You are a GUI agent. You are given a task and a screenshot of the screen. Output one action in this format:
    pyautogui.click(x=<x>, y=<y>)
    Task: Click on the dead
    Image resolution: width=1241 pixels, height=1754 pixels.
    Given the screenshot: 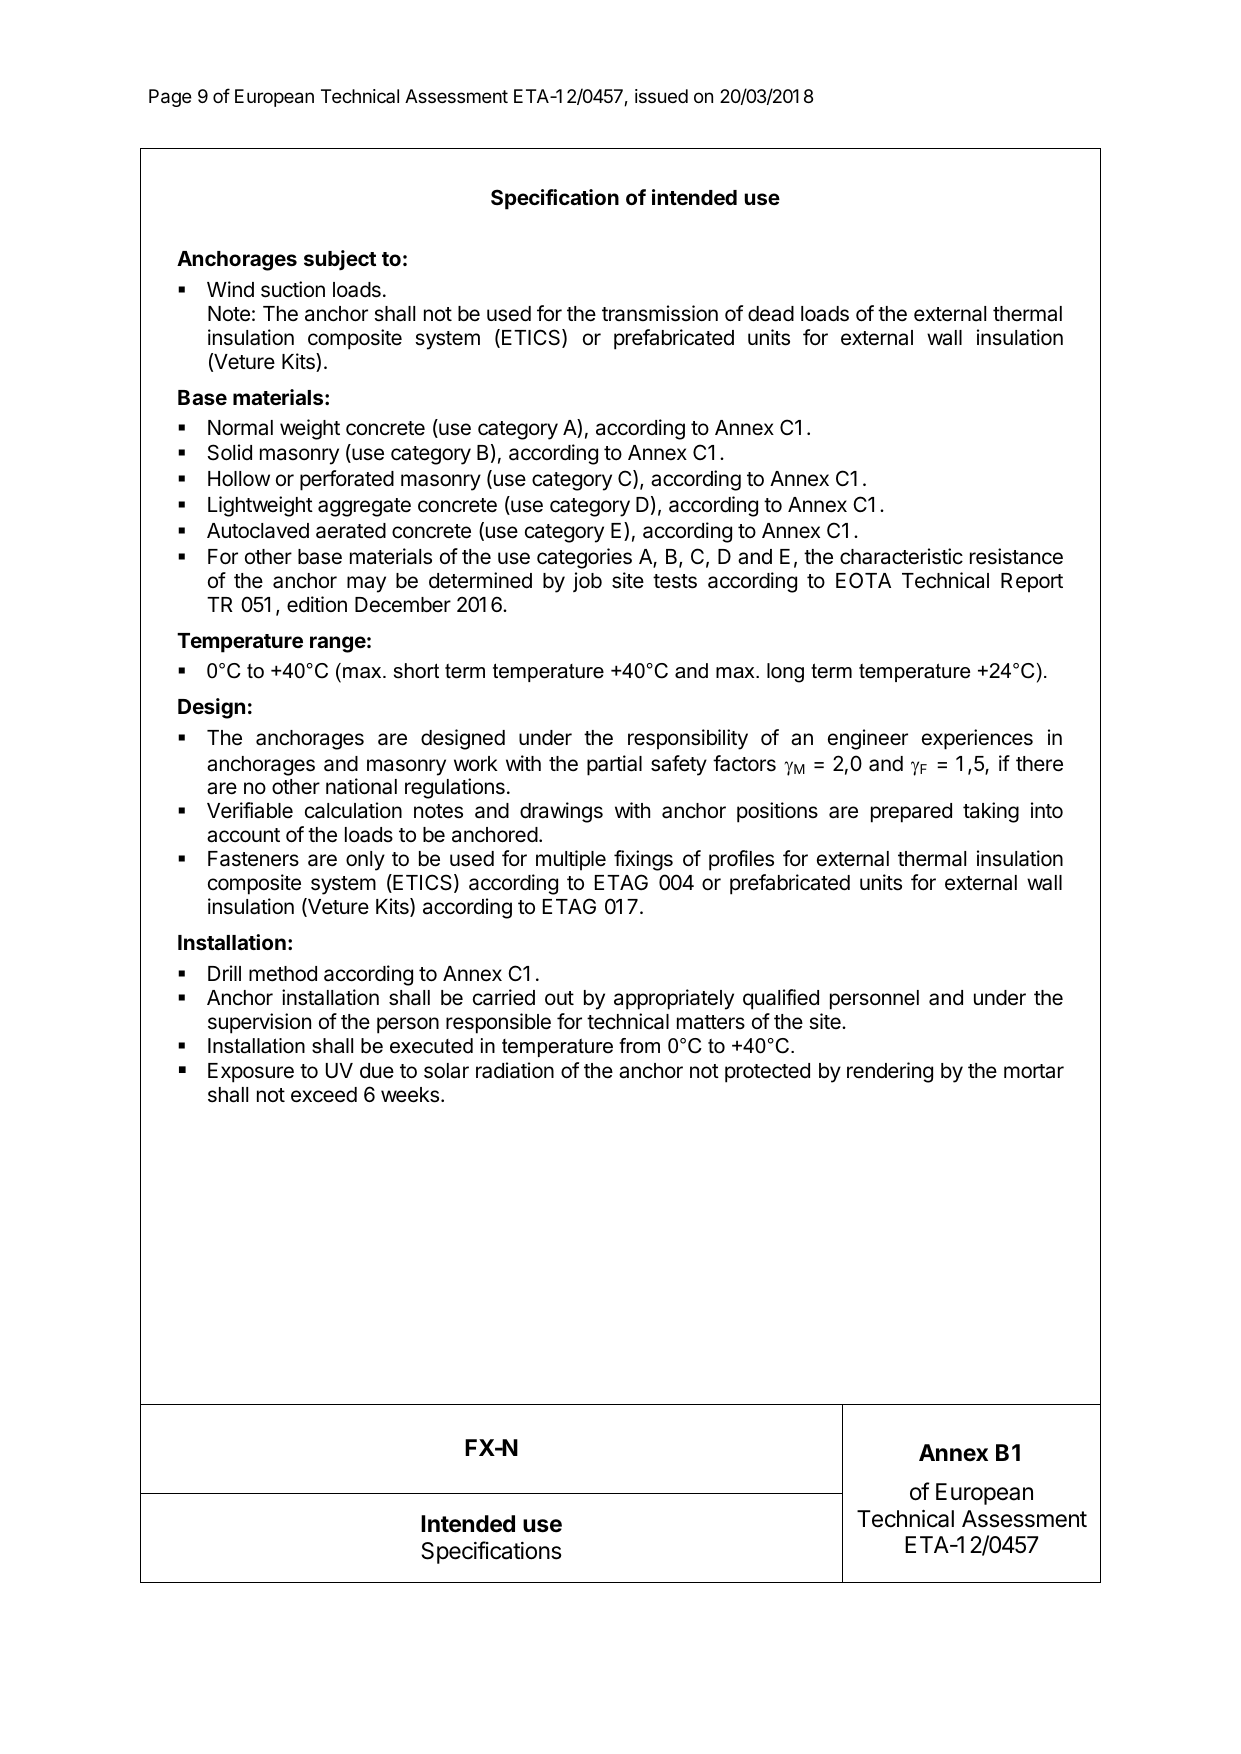 What is the action you would take?
    pyautogui.click(x=771, y=314)
